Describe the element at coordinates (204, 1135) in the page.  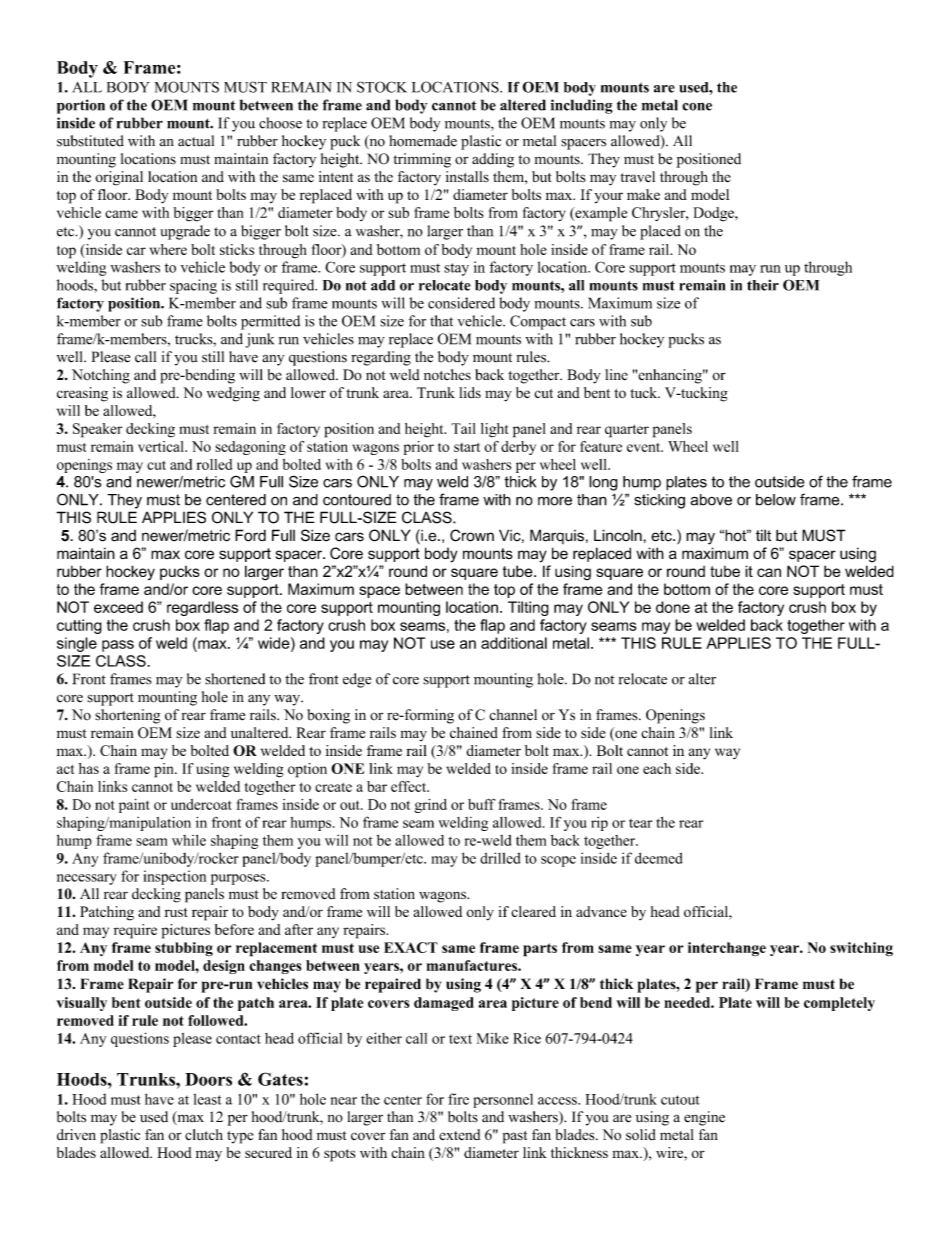
I see `clutch` at that location.
